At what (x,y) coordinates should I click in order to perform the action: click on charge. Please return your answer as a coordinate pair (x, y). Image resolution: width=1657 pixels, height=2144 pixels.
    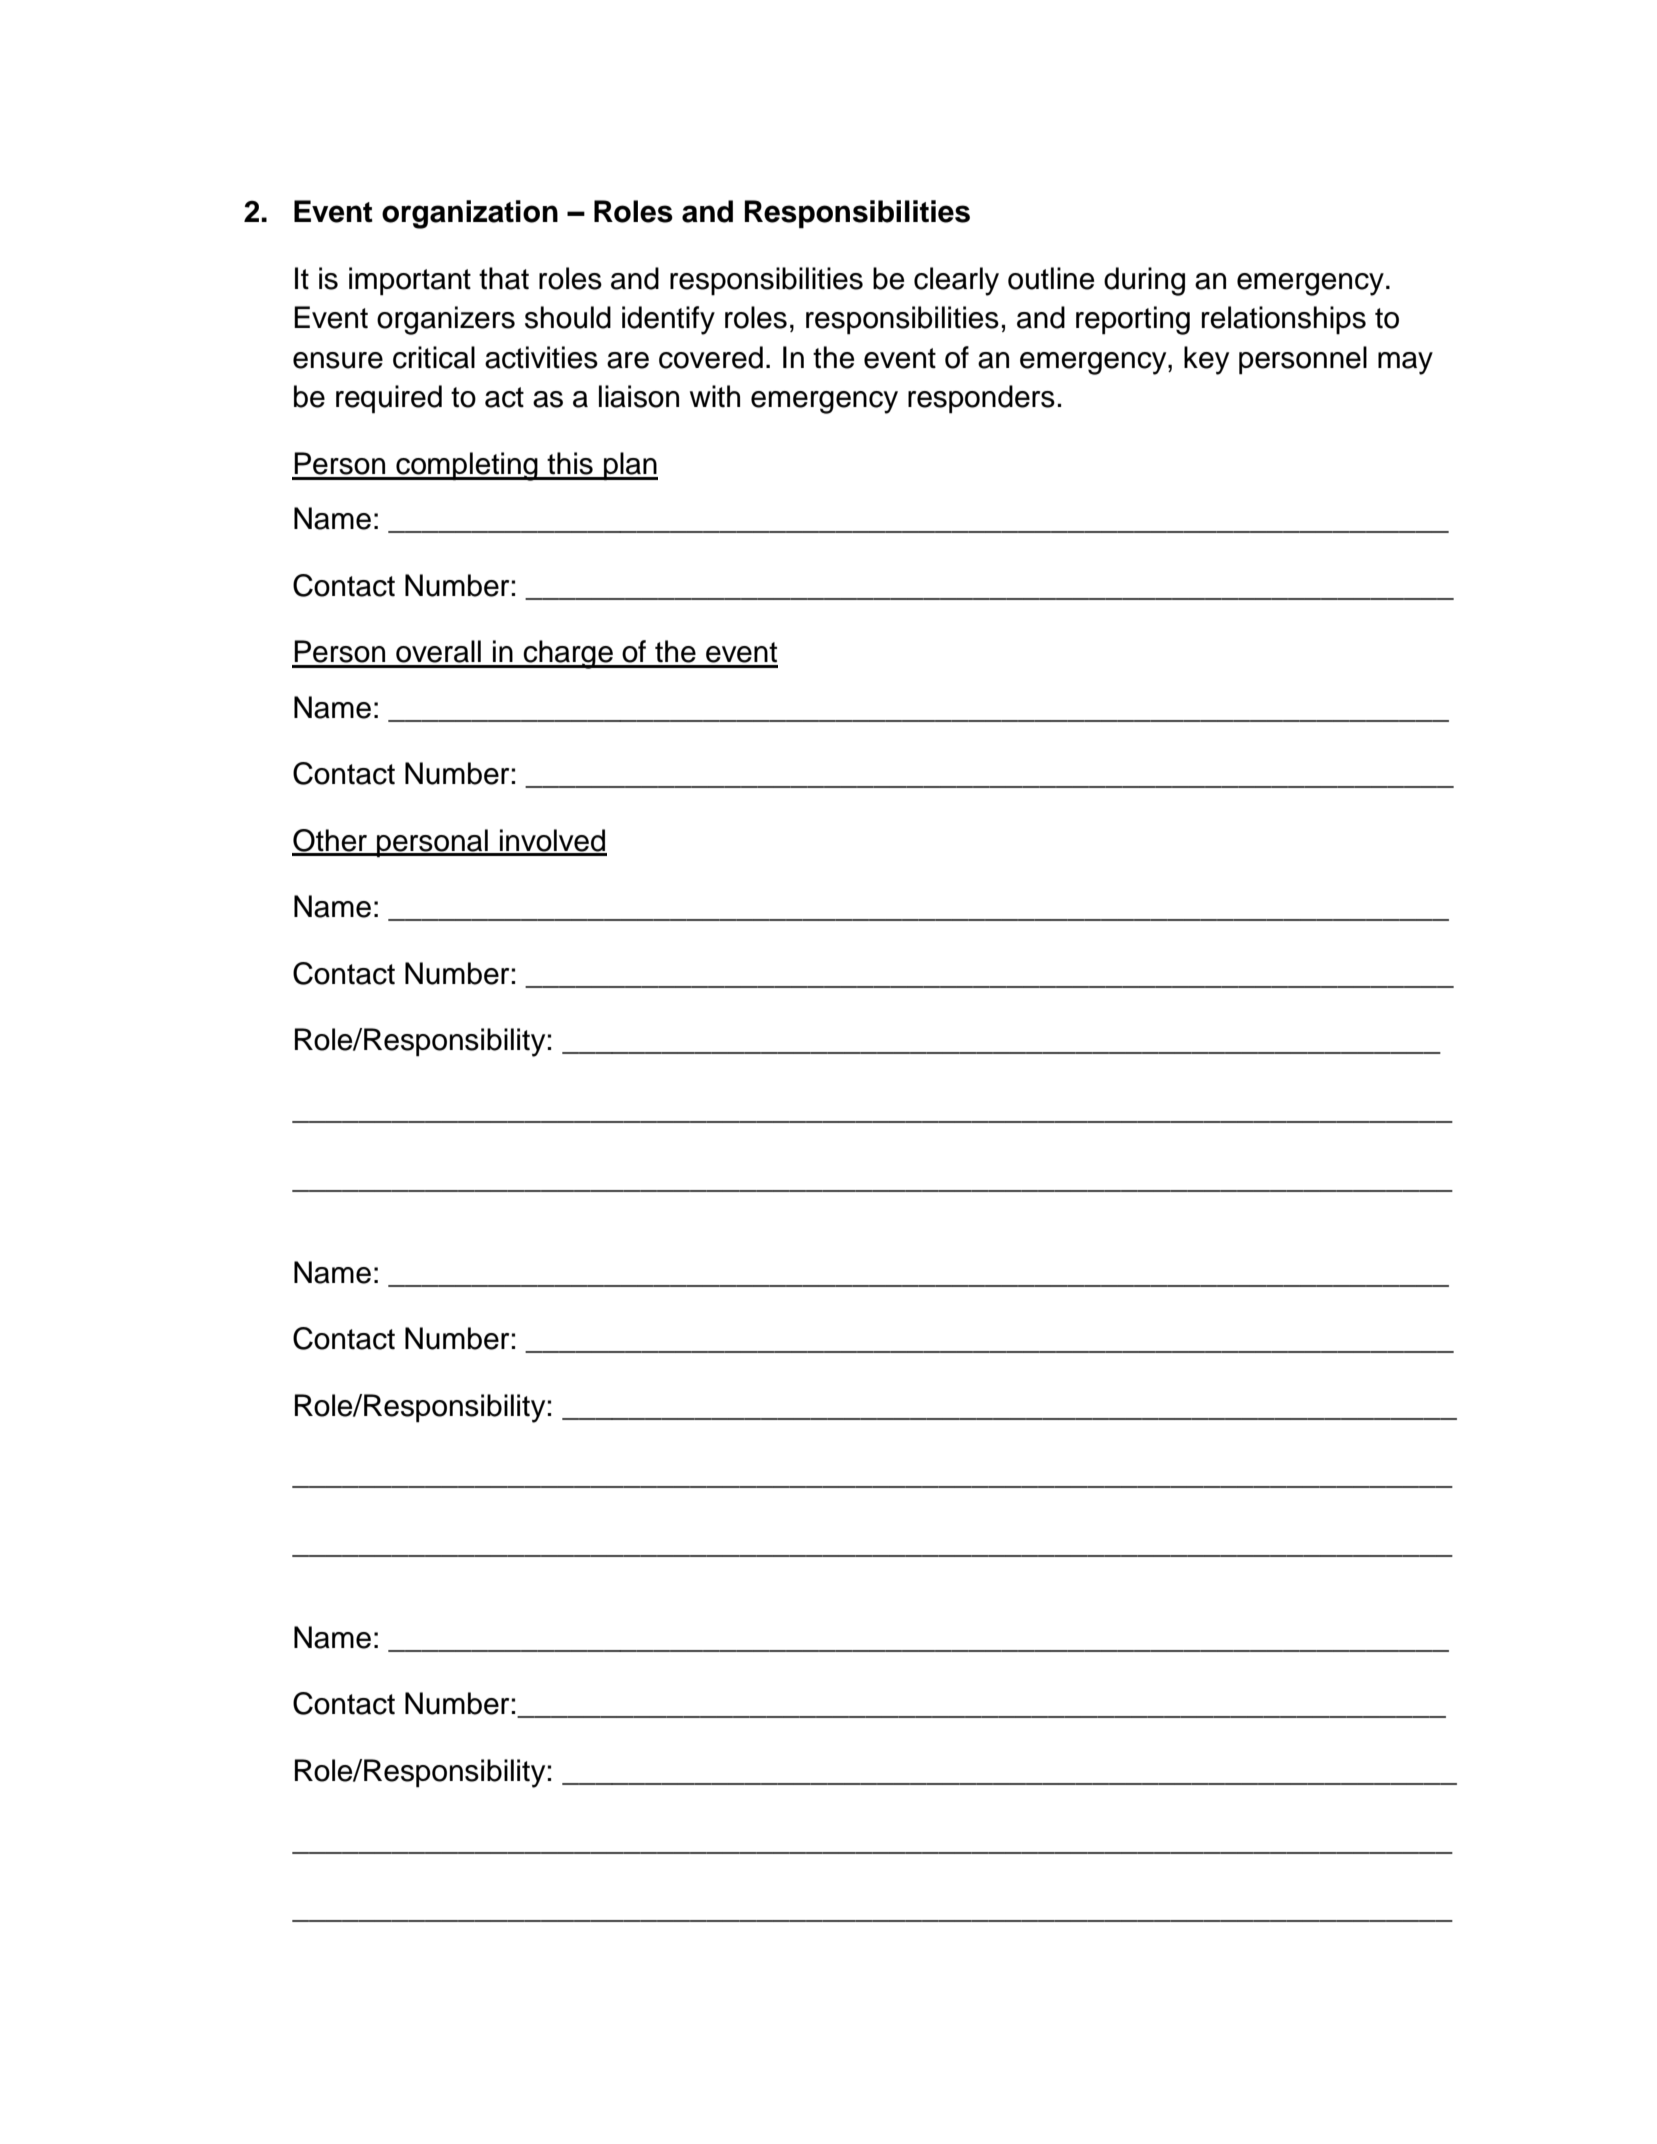
    Looking at the image, I should click on (568, 654).
